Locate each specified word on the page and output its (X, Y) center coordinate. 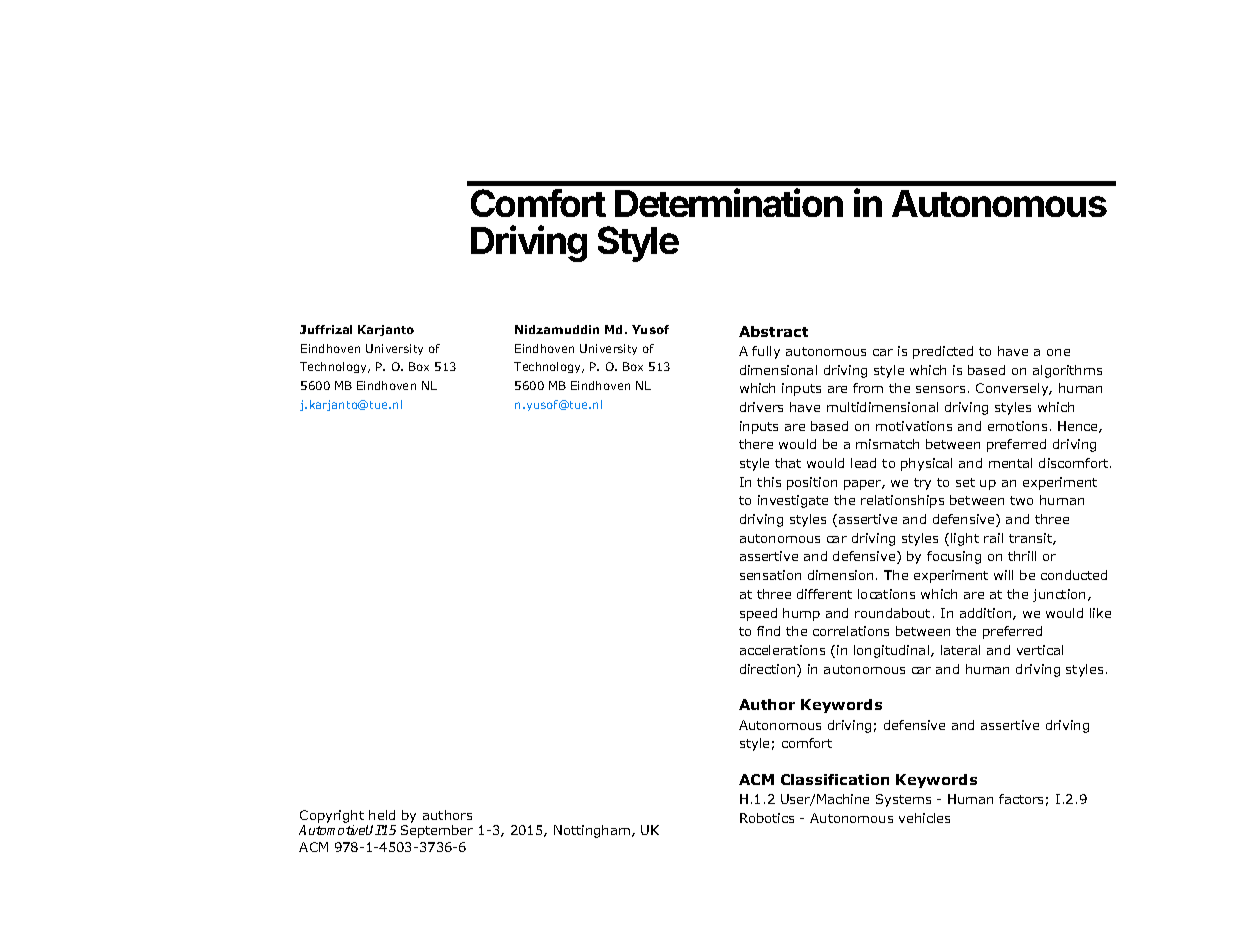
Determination (729, 202)
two (1021, 500)
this (769, 482)
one (1058, 352)
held (382, 815)
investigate (793, 501)
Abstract (773, 331)
